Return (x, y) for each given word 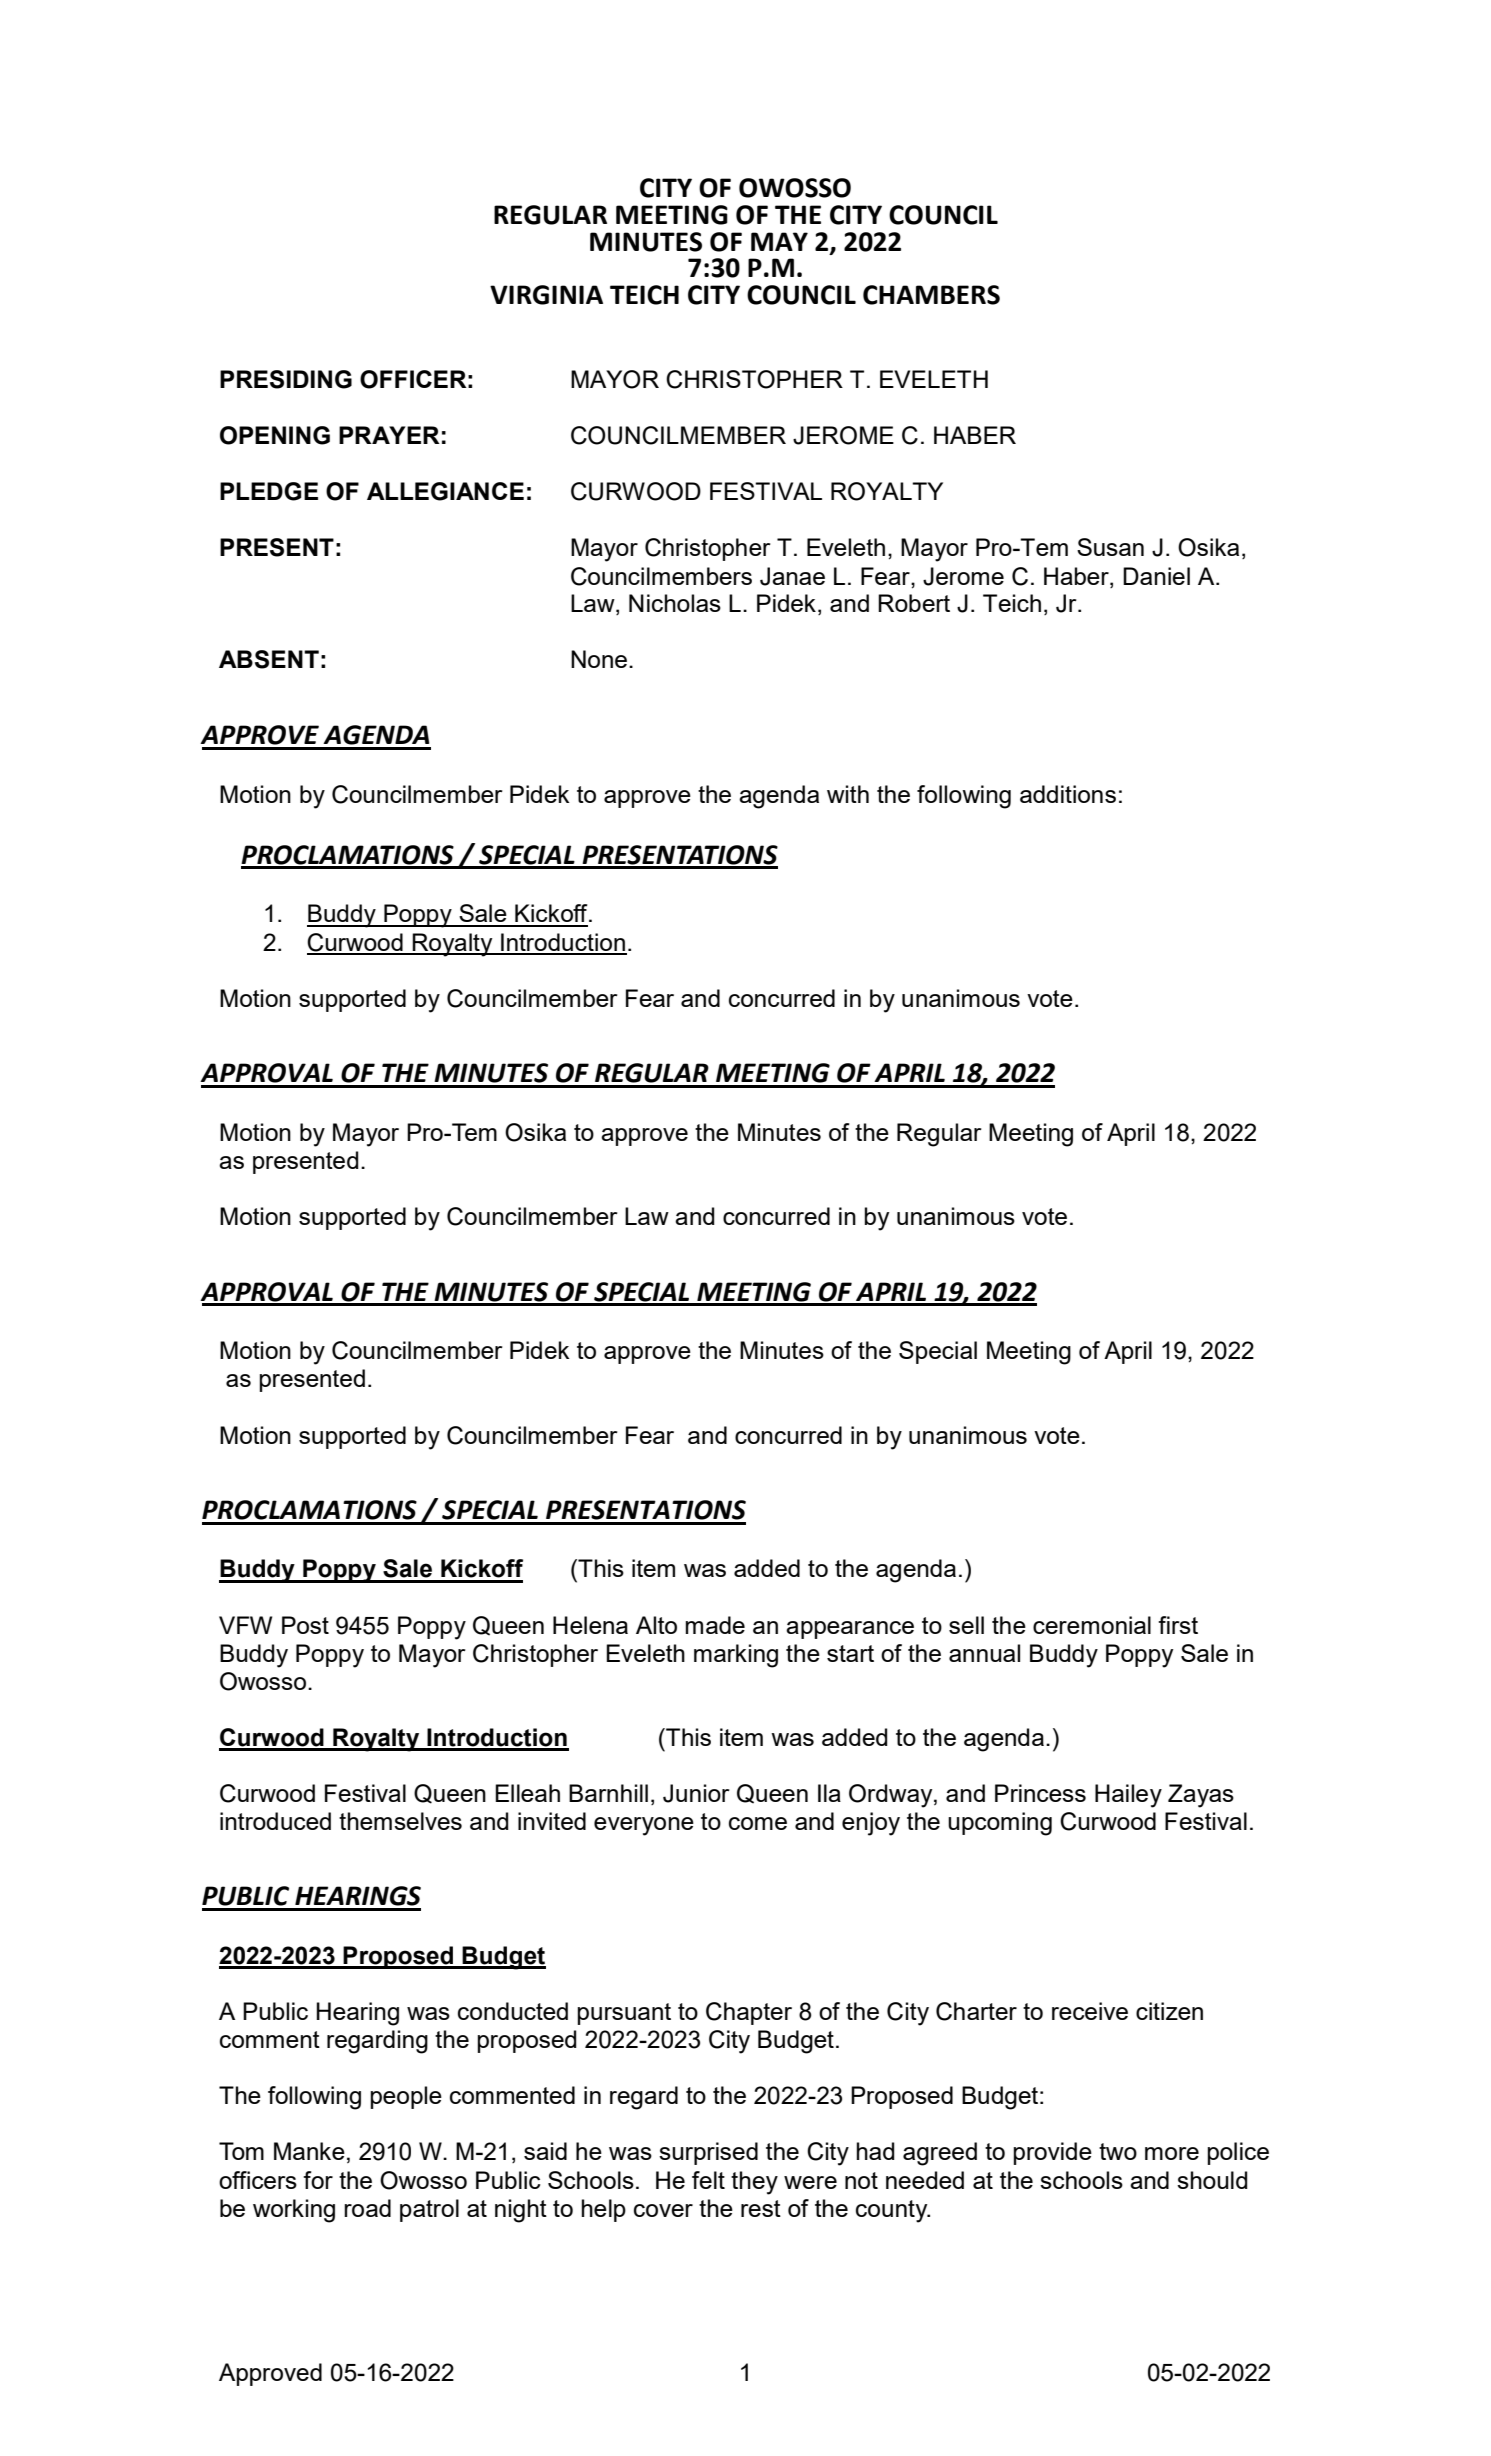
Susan (1110, 547)
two (1118, 2151)
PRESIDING (286, 379)
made (715, 1625)
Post (305, 1625)
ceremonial (1092, 1625)
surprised (708, 2153)
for (318, 2180)
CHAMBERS (931, 295)
